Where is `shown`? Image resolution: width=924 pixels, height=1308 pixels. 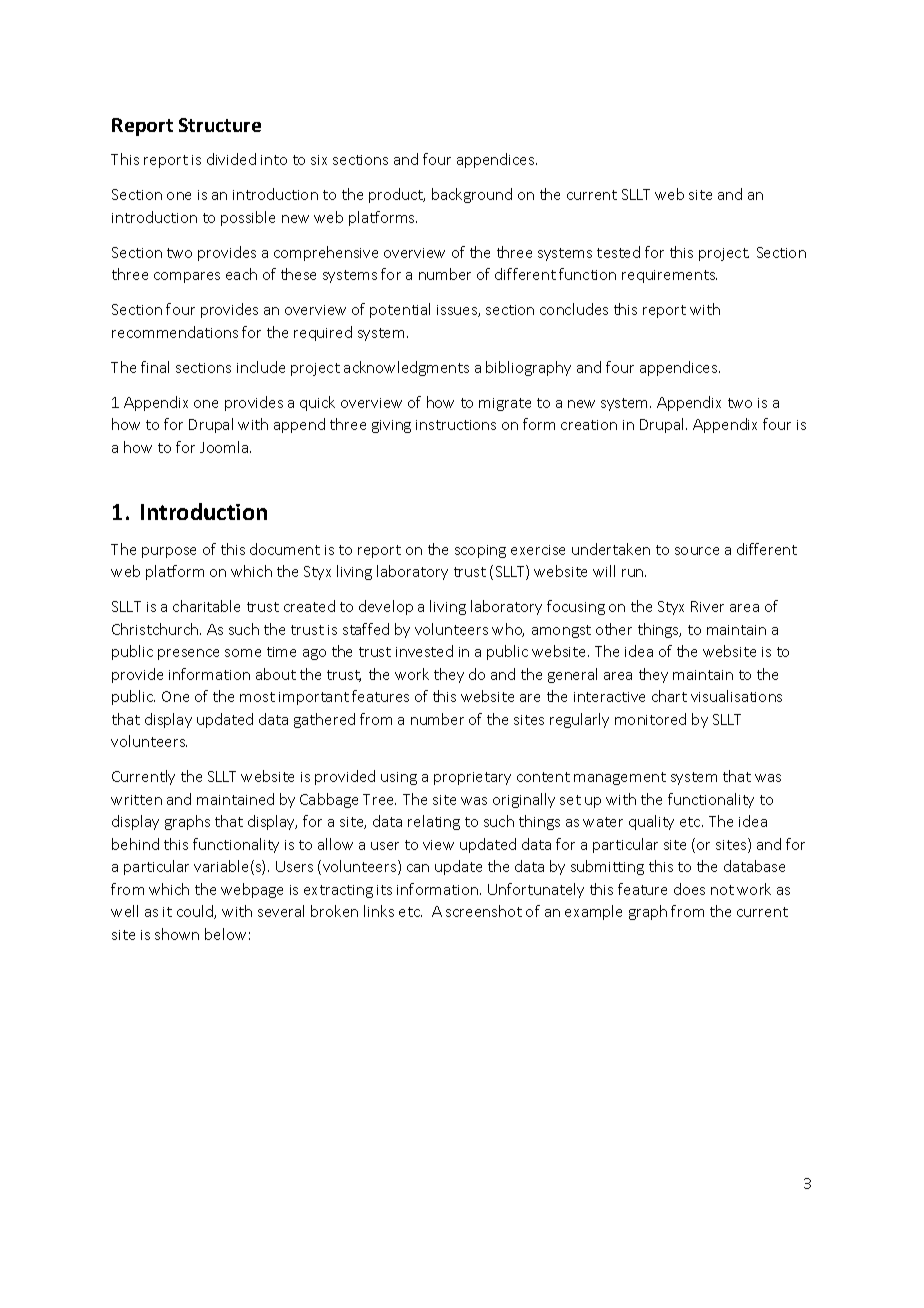 shown is located at coordinates (177, 934).
